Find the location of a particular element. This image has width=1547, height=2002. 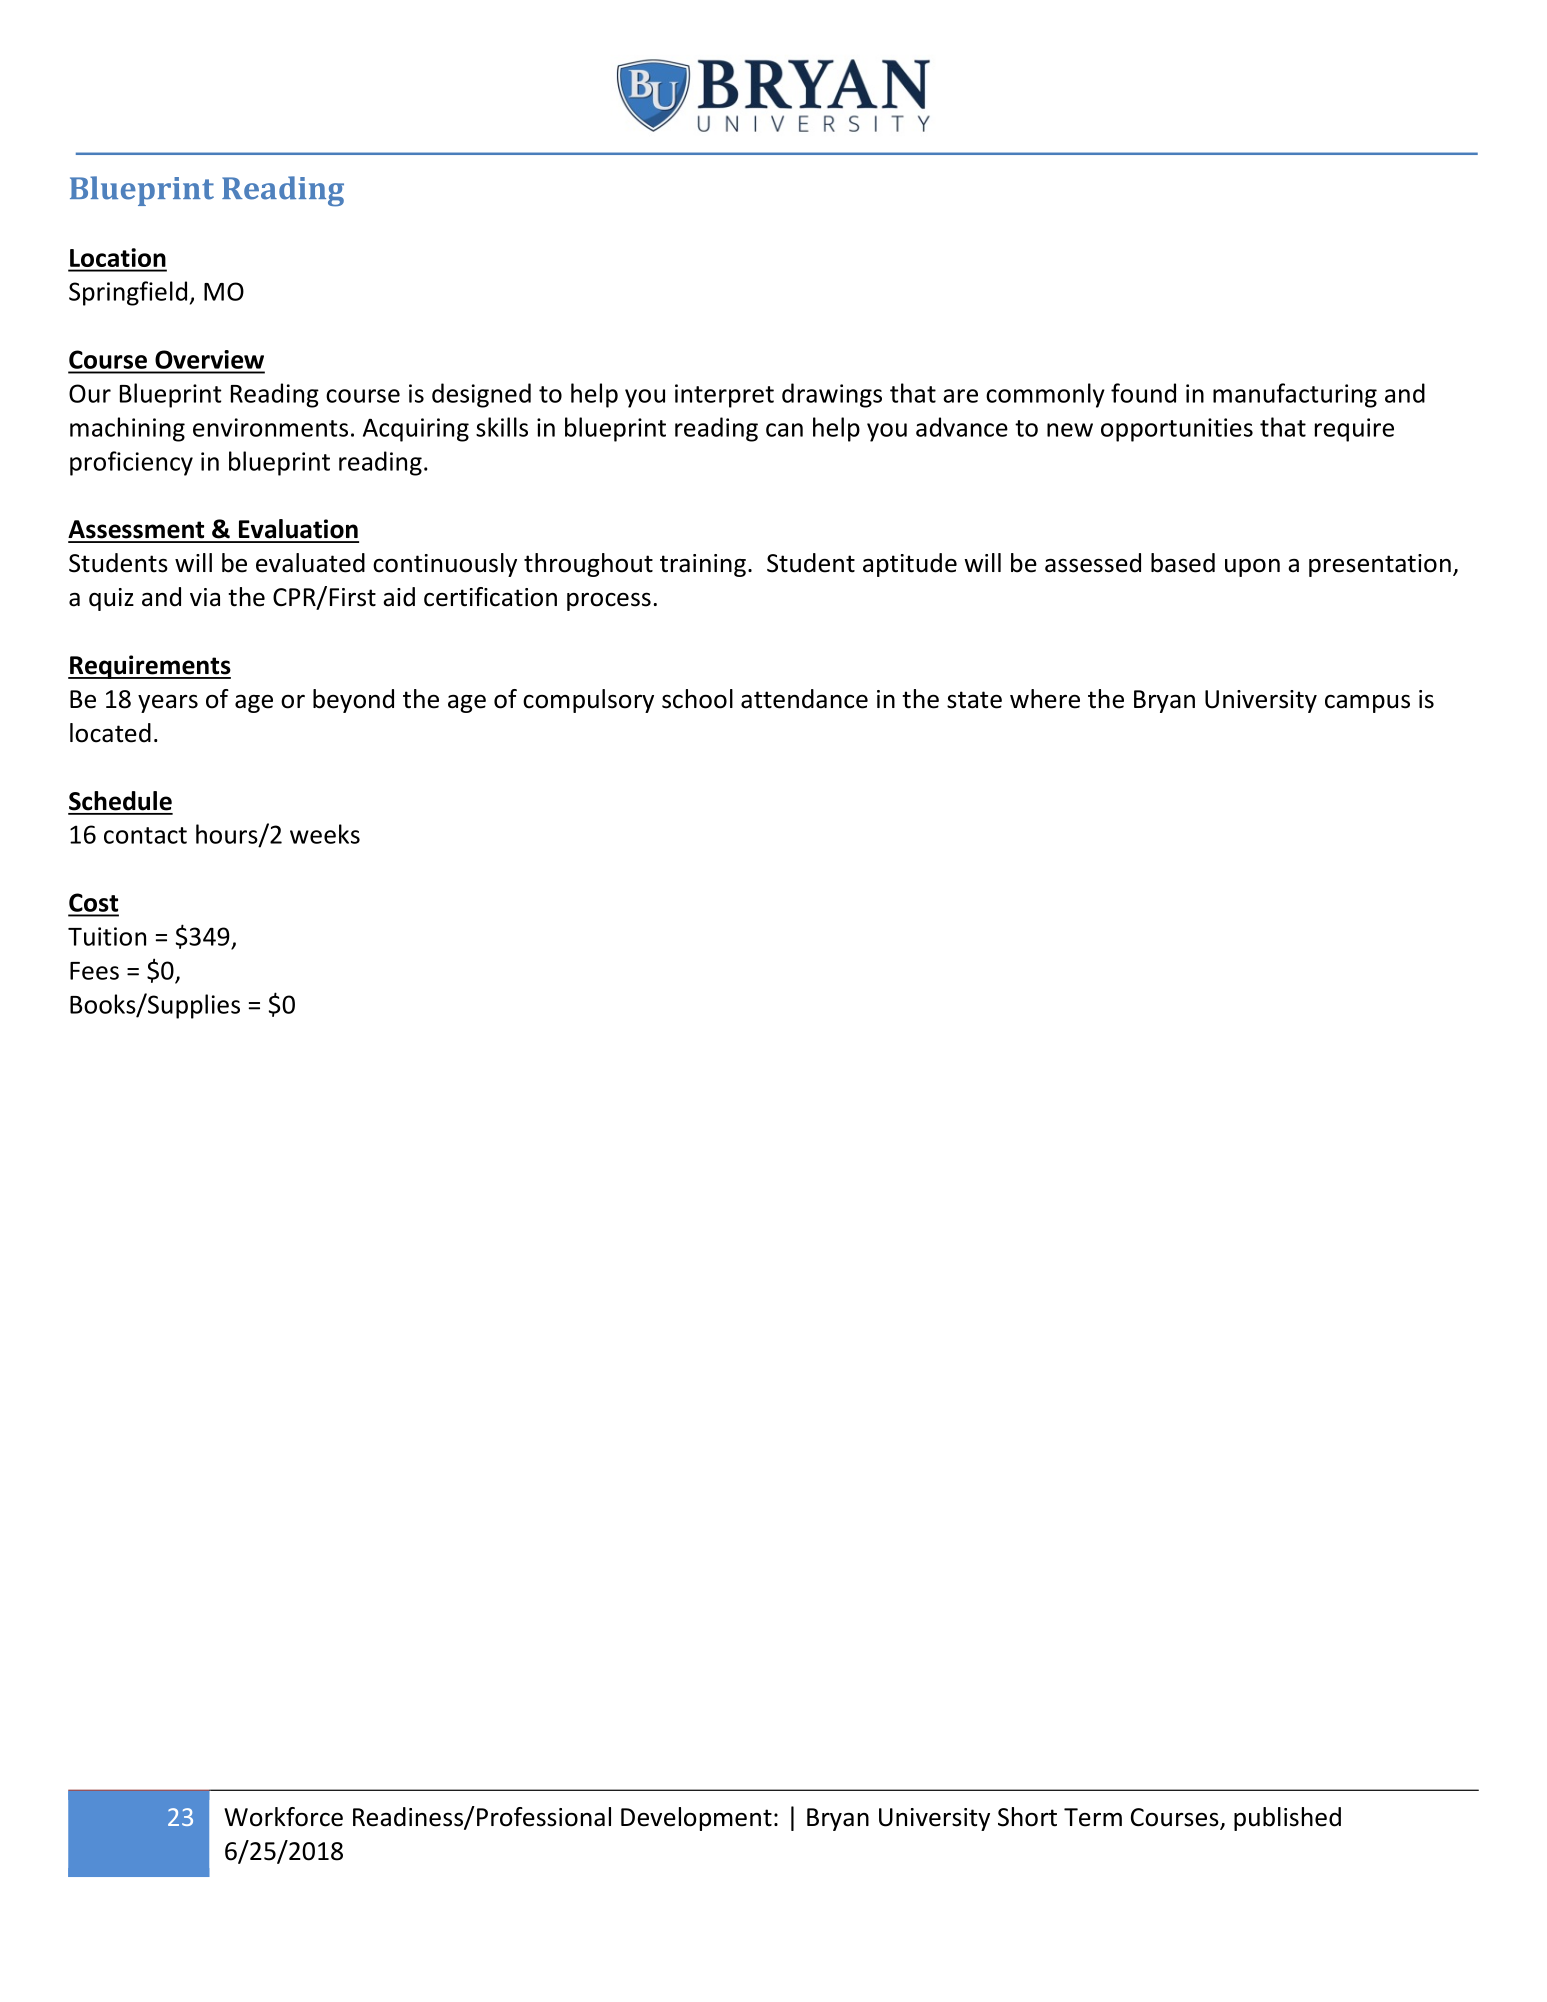

campus is located at coordinates (1367, 704).
